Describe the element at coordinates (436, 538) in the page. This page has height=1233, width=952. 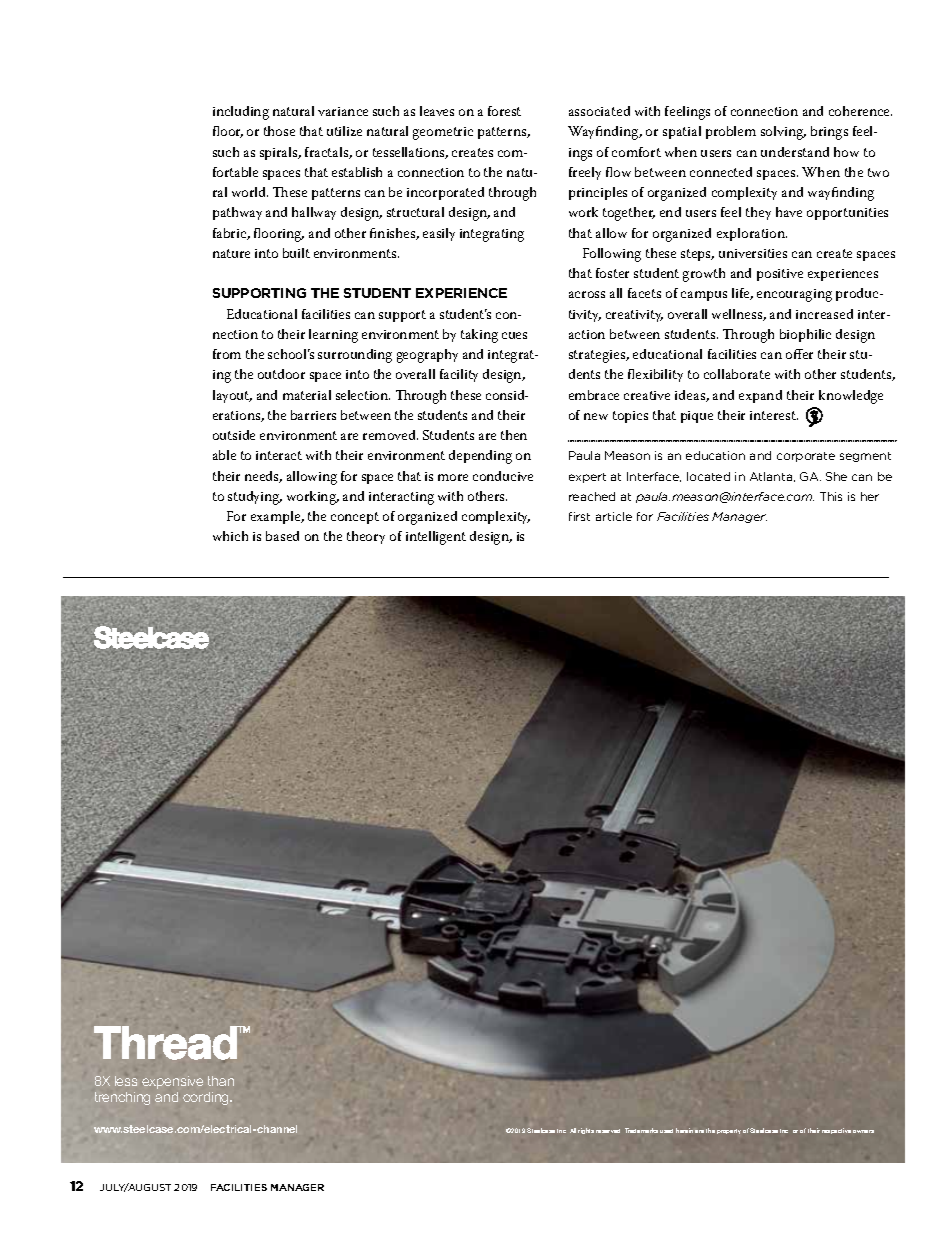
I see `intelligent` at that location.
